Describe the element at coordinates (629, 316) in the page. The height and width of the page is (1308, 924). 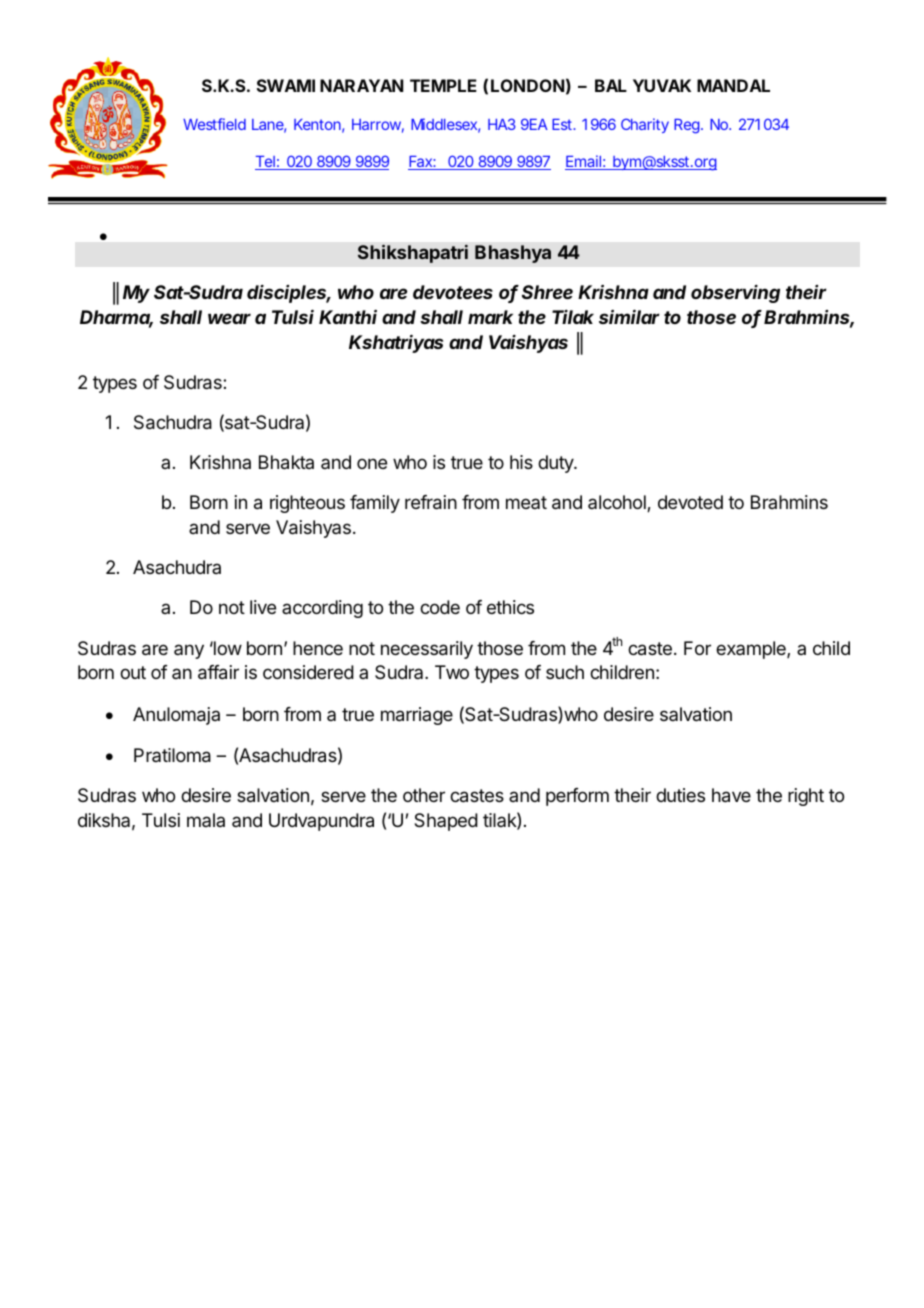
I see `similar` at that location.
